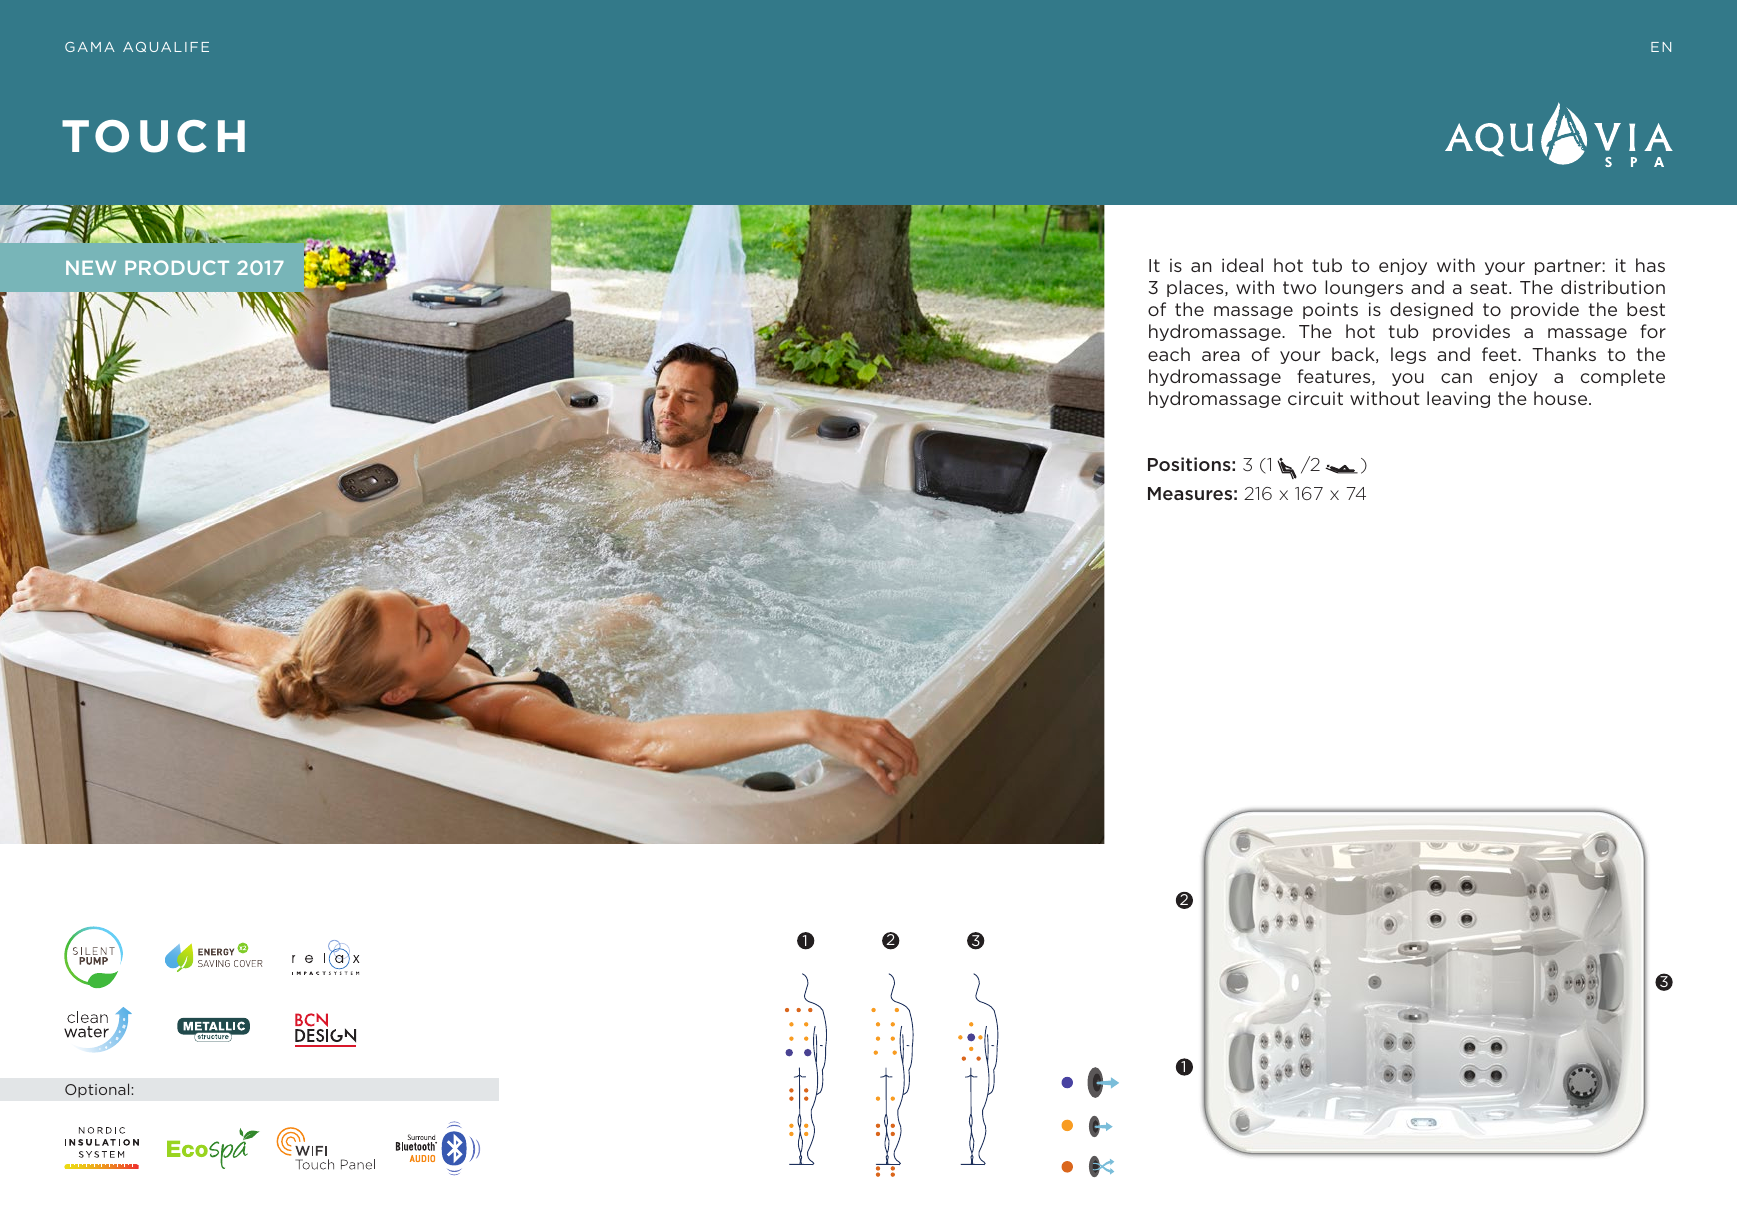 This screenshot has height=1228, width=1737. Describe the element at coordinates (97, 1090) in the screenshot. I see `Optional` at that location.
